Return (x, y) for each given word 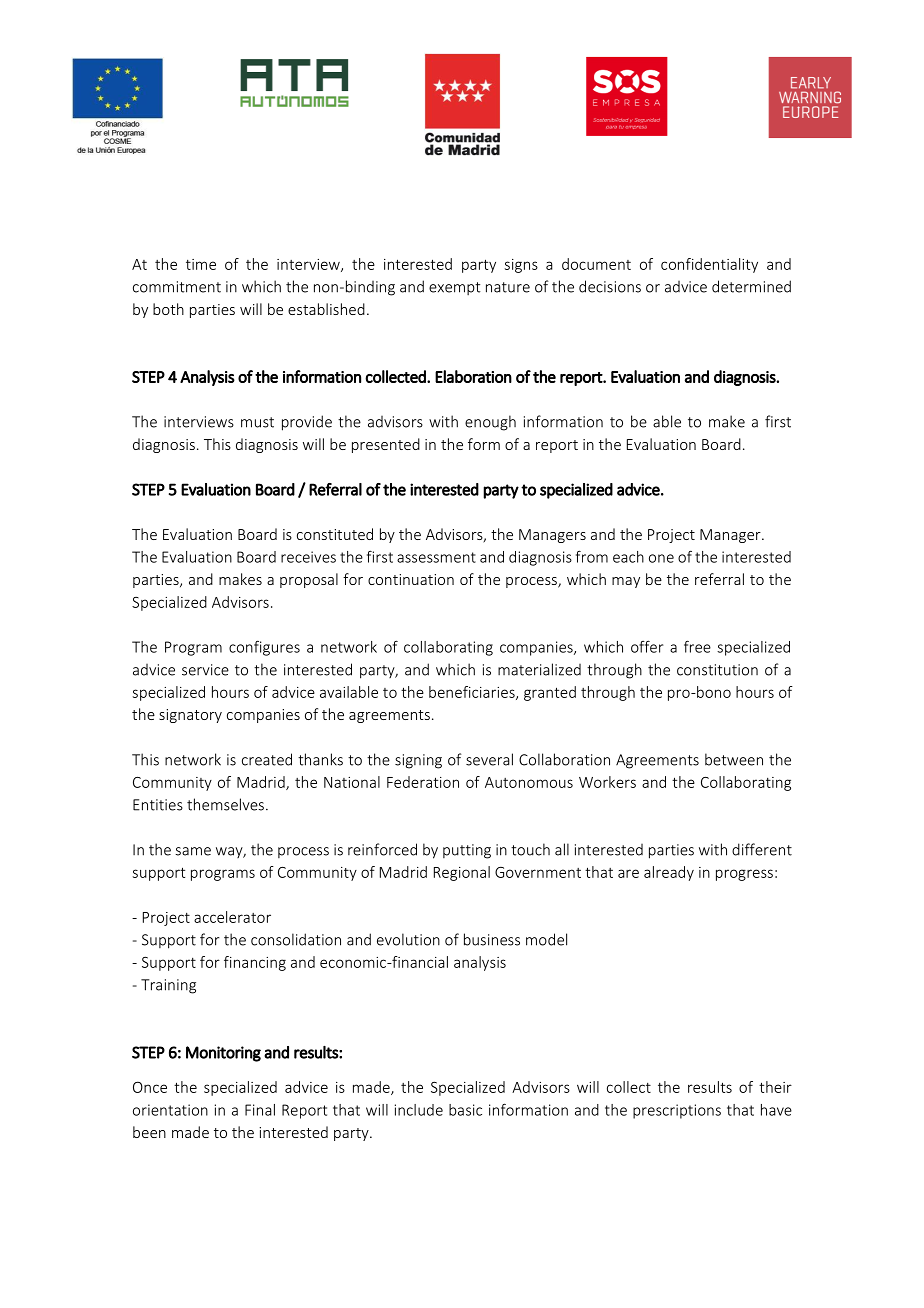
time (201, 264)
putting (467, 851)
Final (260, 1110)
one (661, 558)
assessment (436, 557)
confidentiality (709, 265)
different (762, 849)
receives (308, 557)
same (193, 851)
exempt (455, 288)
